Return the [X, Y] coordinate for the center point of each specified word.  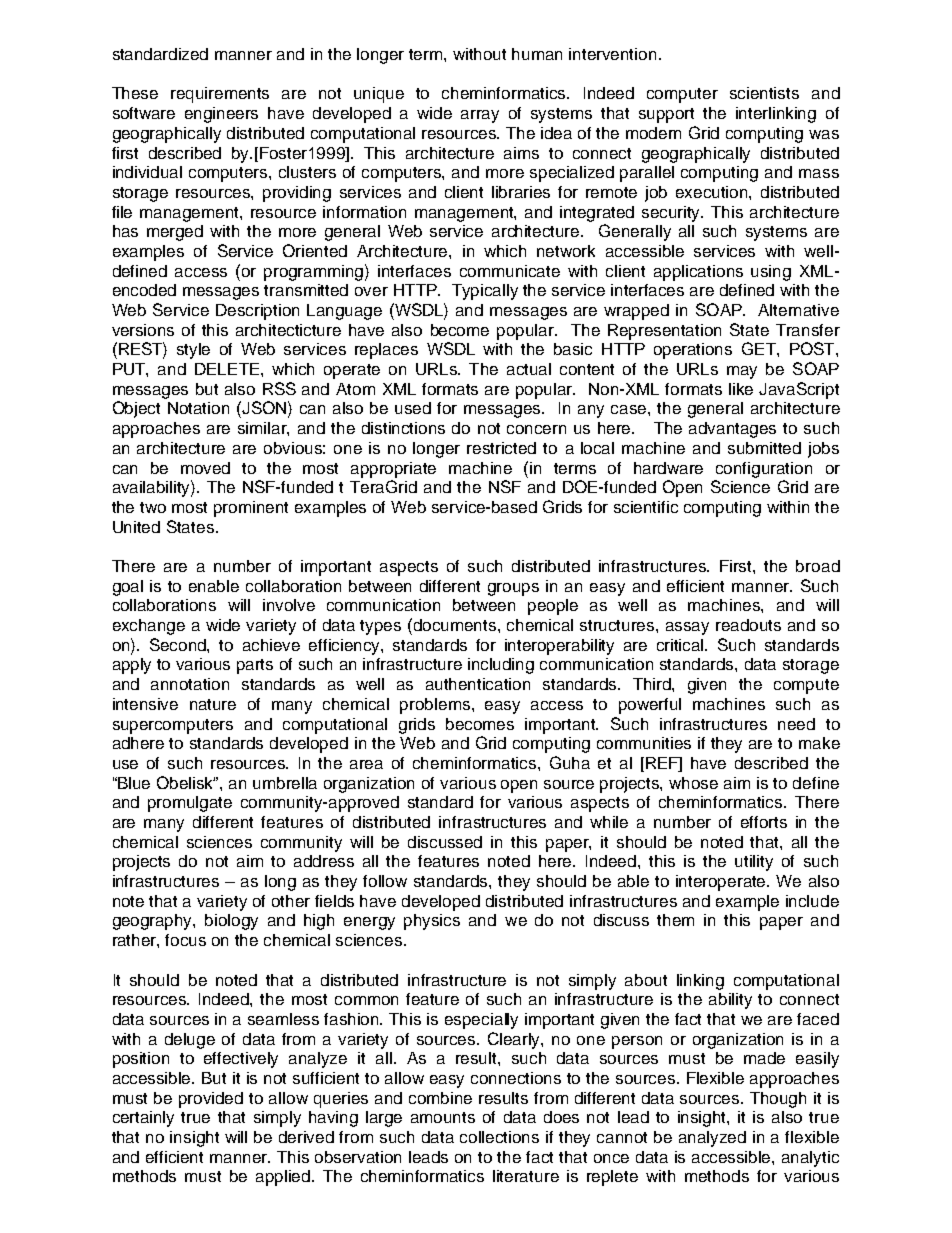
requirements [220, 95]
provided [211, 1100]
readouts [748, 625]
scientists [764, 93]
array [480, 116]
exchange [149, 627]
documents [456, 625]
